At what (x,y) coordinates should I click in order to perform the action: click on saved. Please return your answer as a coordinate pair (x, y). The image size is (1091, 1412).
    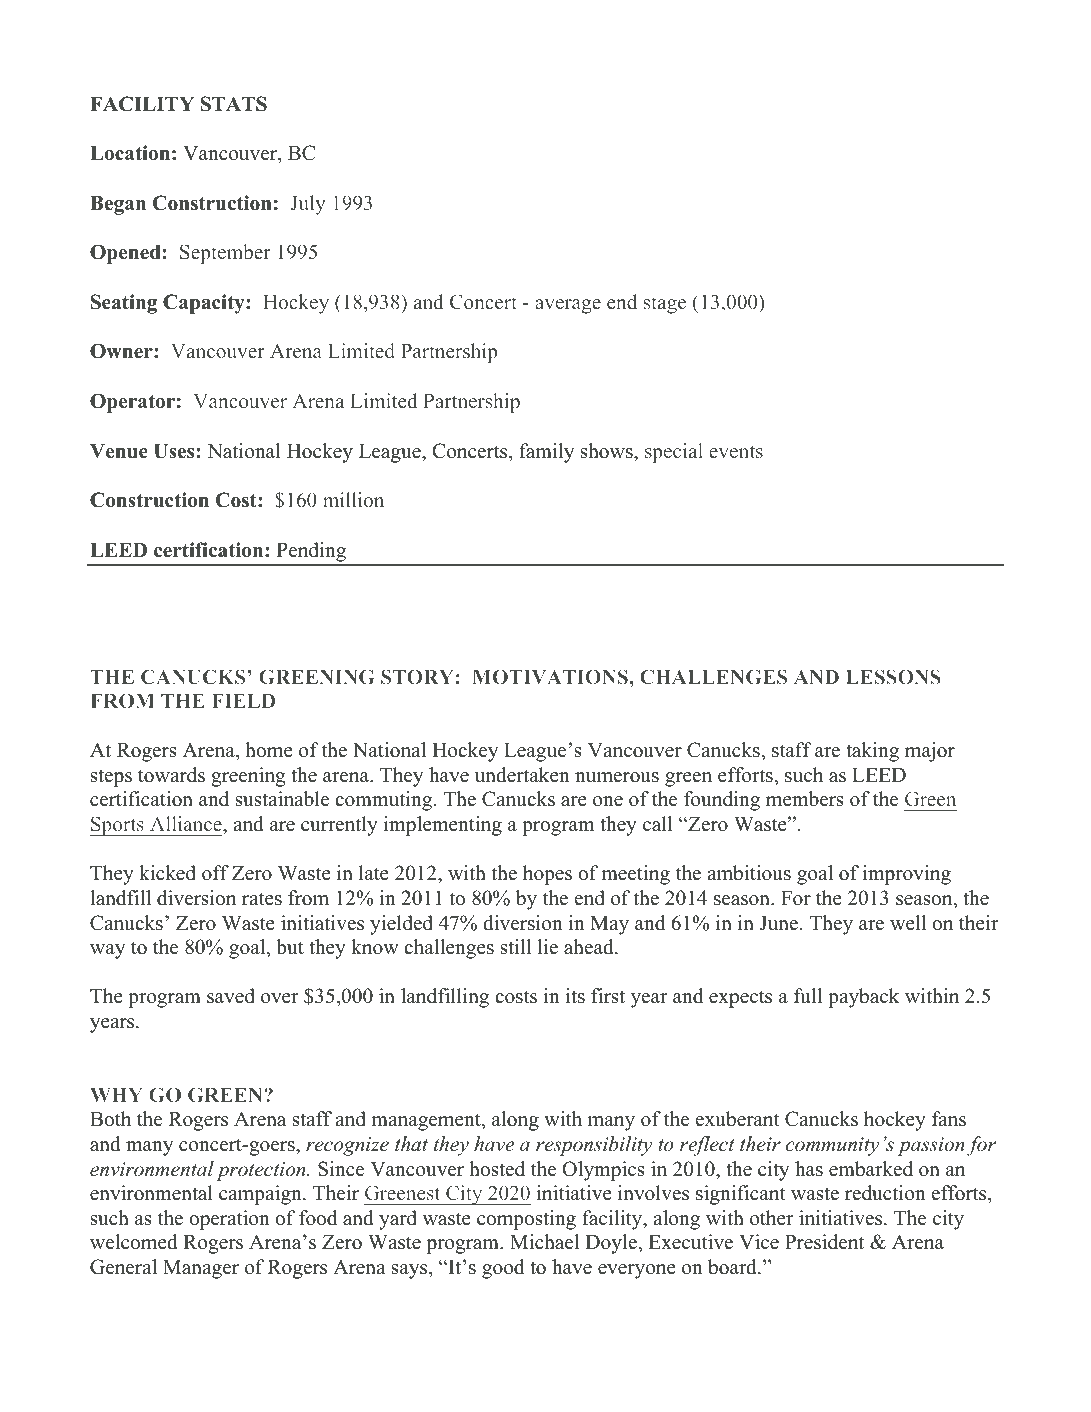
    Looking at the image, I should click on (231, 996).
